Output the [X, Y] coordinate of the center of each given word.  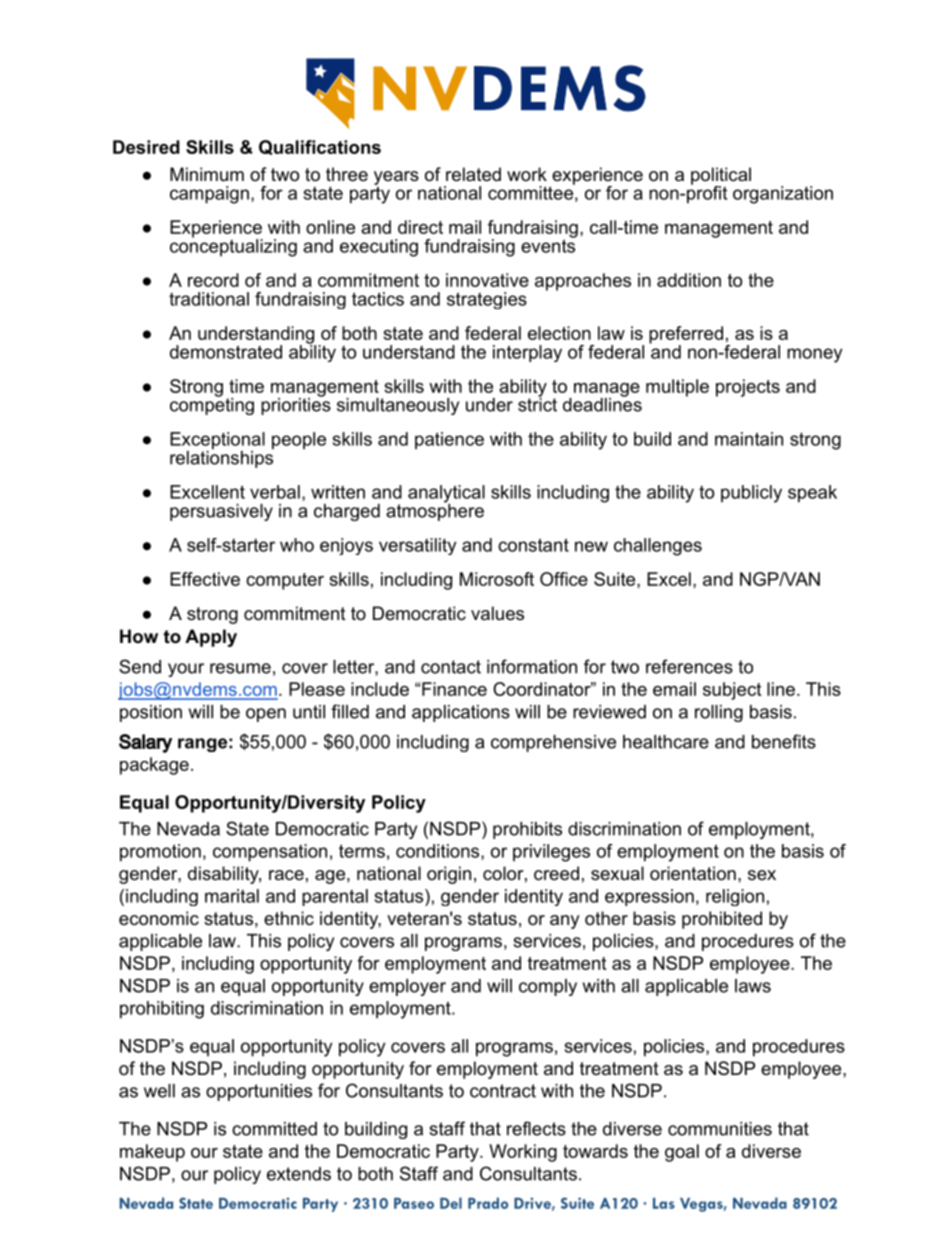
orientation [693, 873]
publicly [751, 494]
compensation [270, 853]
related [473, 174]
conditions [437, 851]
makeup [152, 1153]
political [721, 177]
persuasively [221, 512]
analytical [446, 495]
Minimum [207, 174]
